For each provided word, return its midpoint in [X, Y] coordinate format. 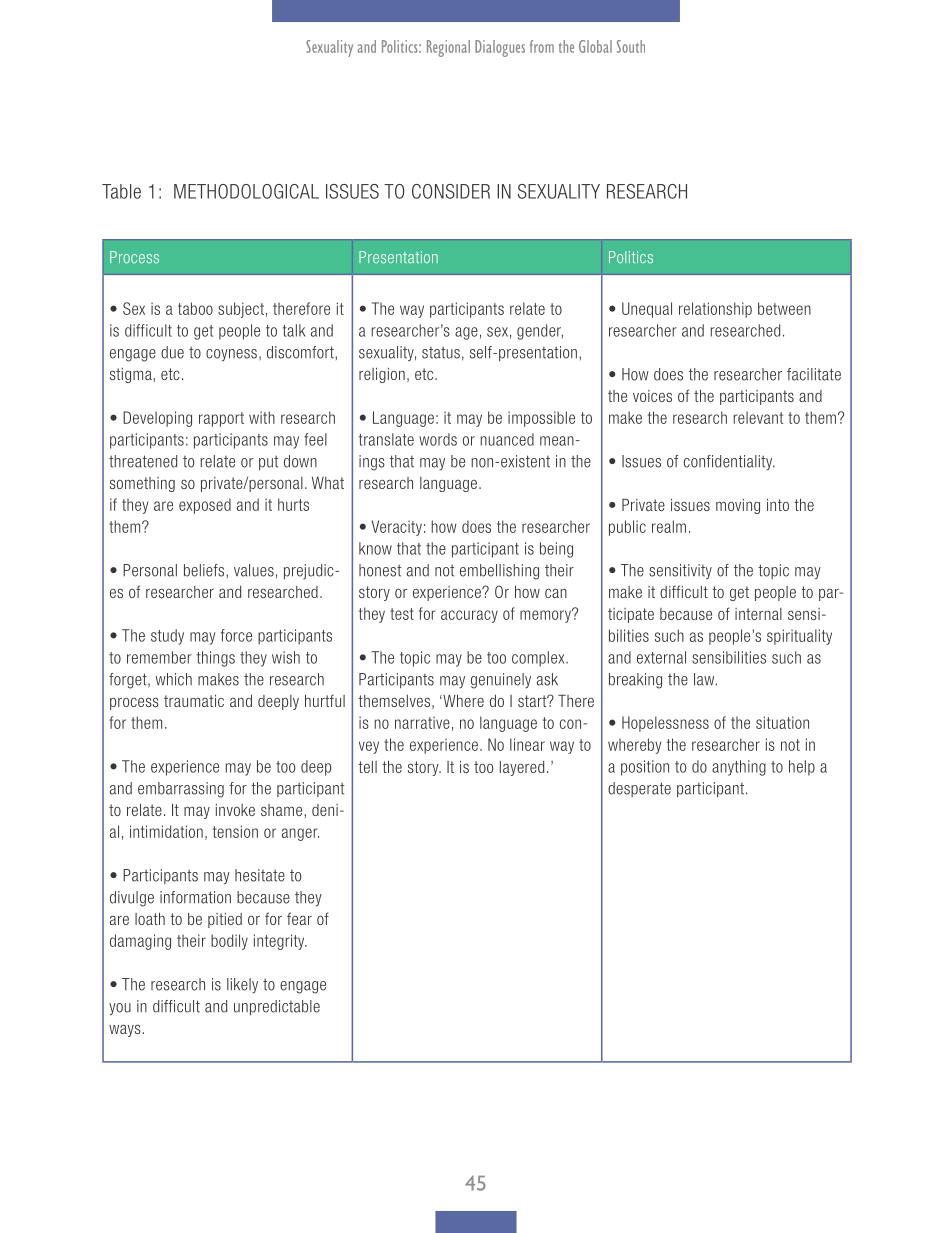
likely [242, 985]
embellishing [499, 572]
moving [738, 506]
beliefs [205, 570]
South [631, 46]
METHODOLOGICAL [246, 191]
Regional [448, 48]
